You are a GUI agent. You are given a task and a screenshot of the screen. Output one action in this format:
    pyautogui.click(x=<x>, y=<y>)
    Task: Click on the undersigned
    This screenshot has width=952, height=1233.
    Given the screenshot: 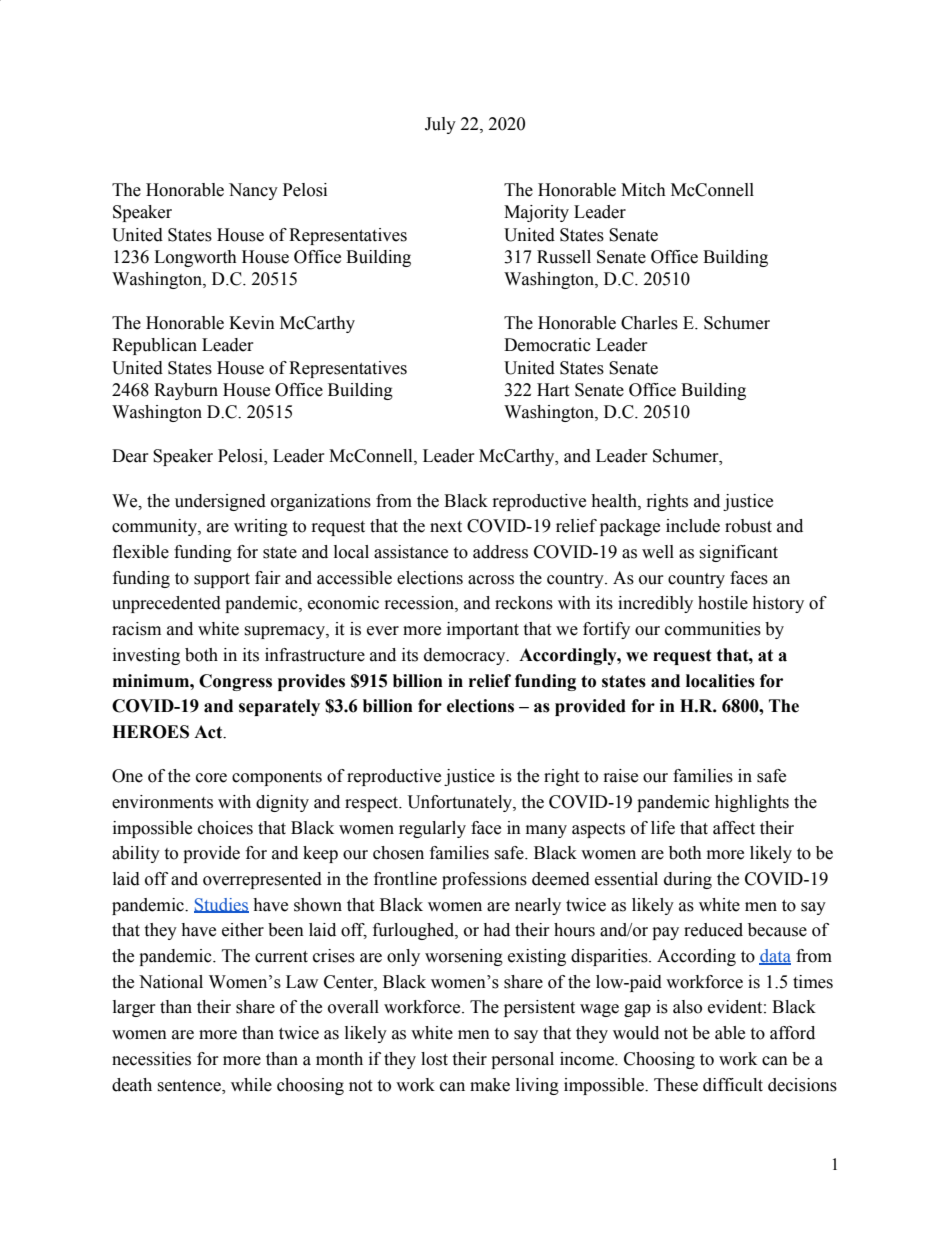 What is the action you would take?
    pyautogui.click(x=220, y=502)
